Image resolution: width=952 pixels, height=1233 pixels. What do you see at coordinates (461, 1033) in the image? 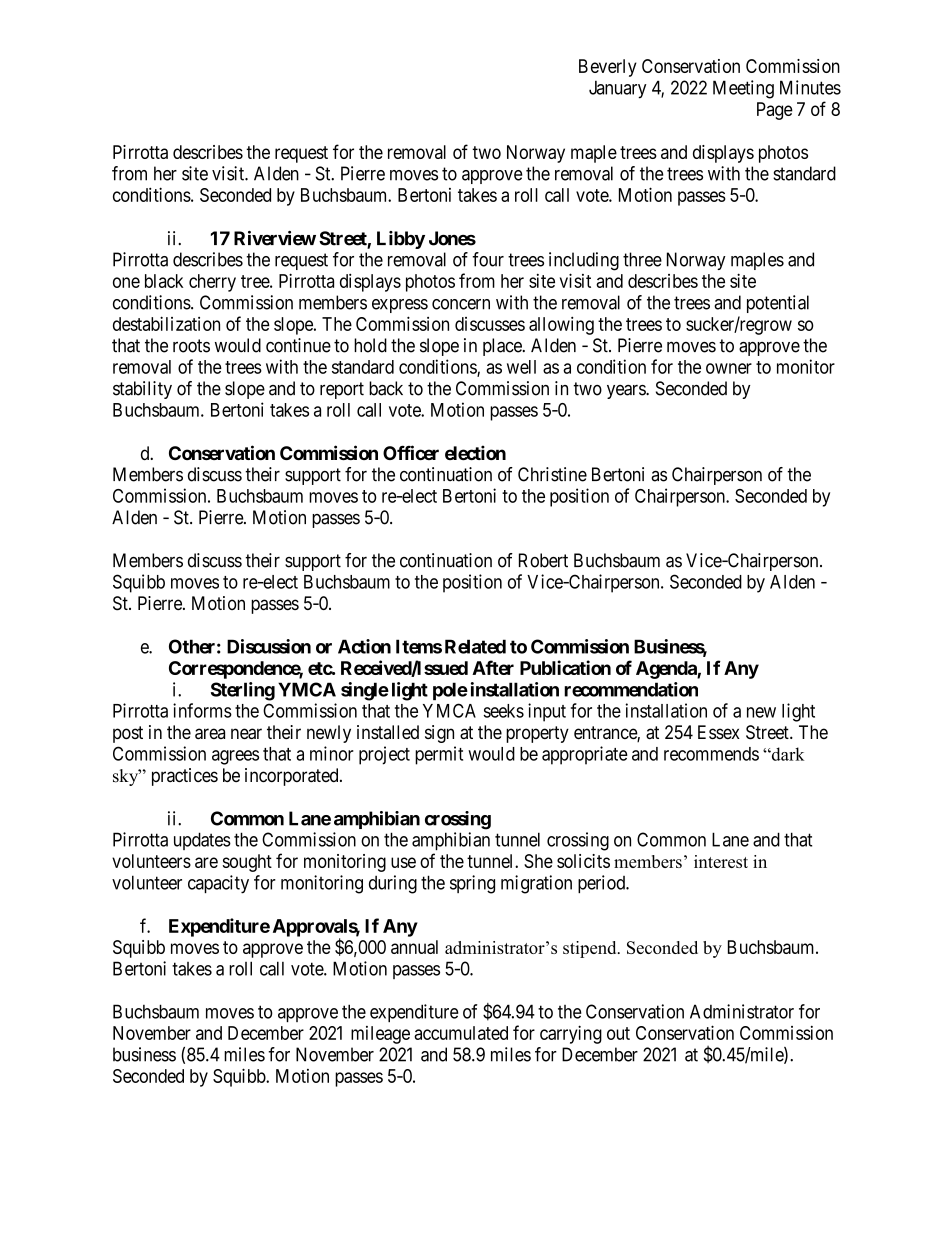
I see `accumulated` at bounding box center [461, 1033].
